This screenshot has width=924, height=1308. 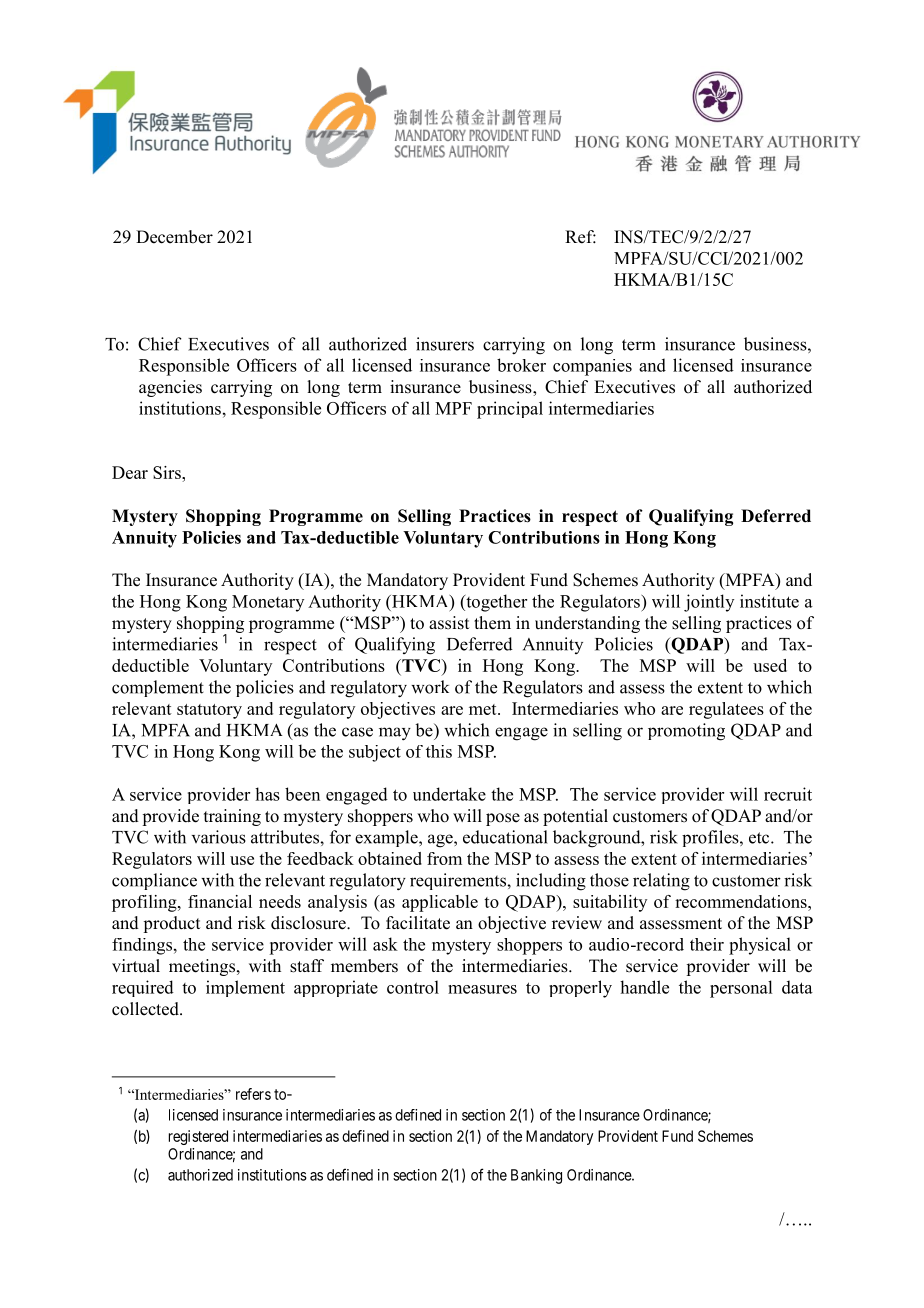 What do you see at coordinates (592, 367) in the screenshot?
I see `companies` at bounding box center [592, 367].
